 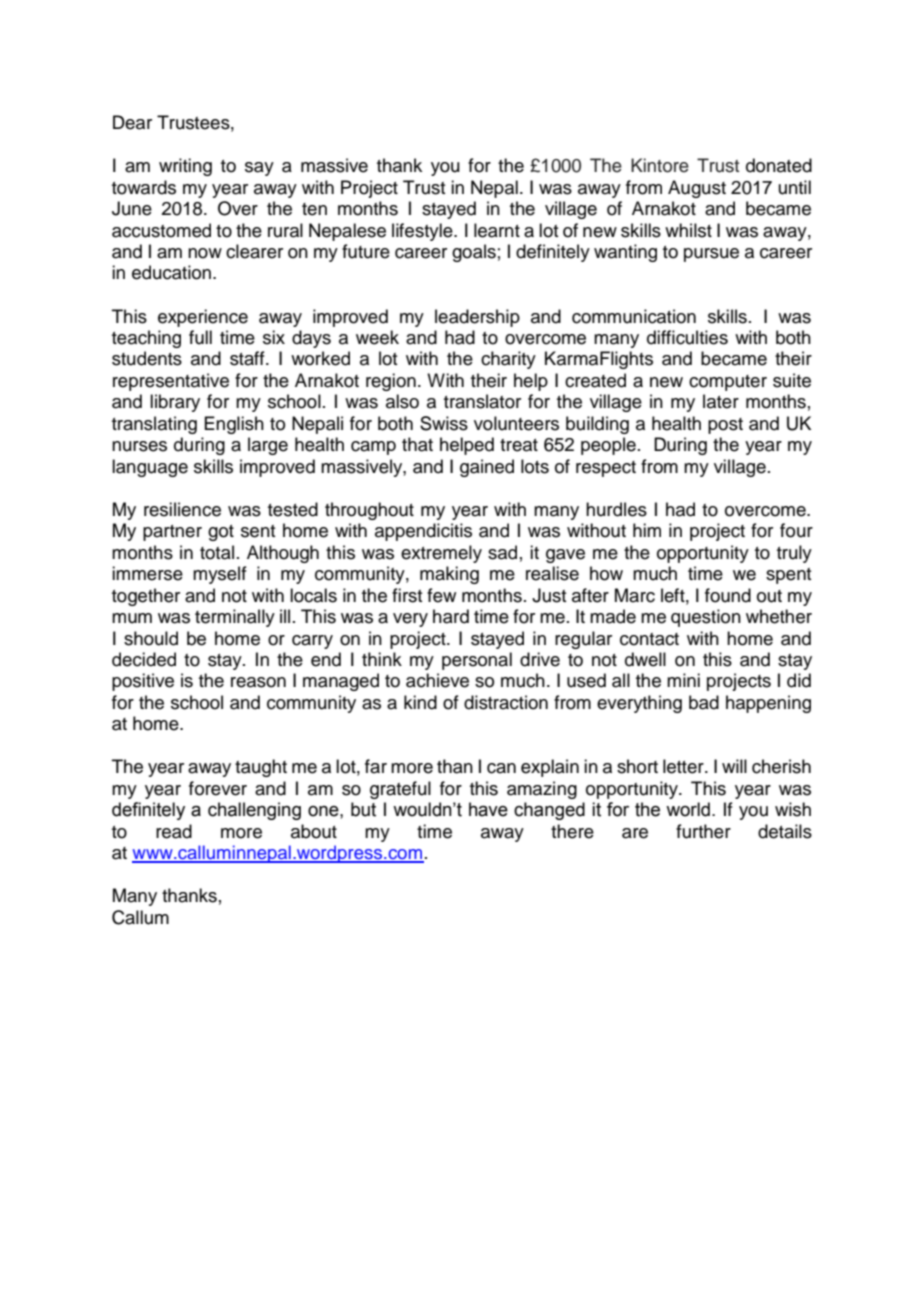 I want to click on have, so click(x=488, y=809).
